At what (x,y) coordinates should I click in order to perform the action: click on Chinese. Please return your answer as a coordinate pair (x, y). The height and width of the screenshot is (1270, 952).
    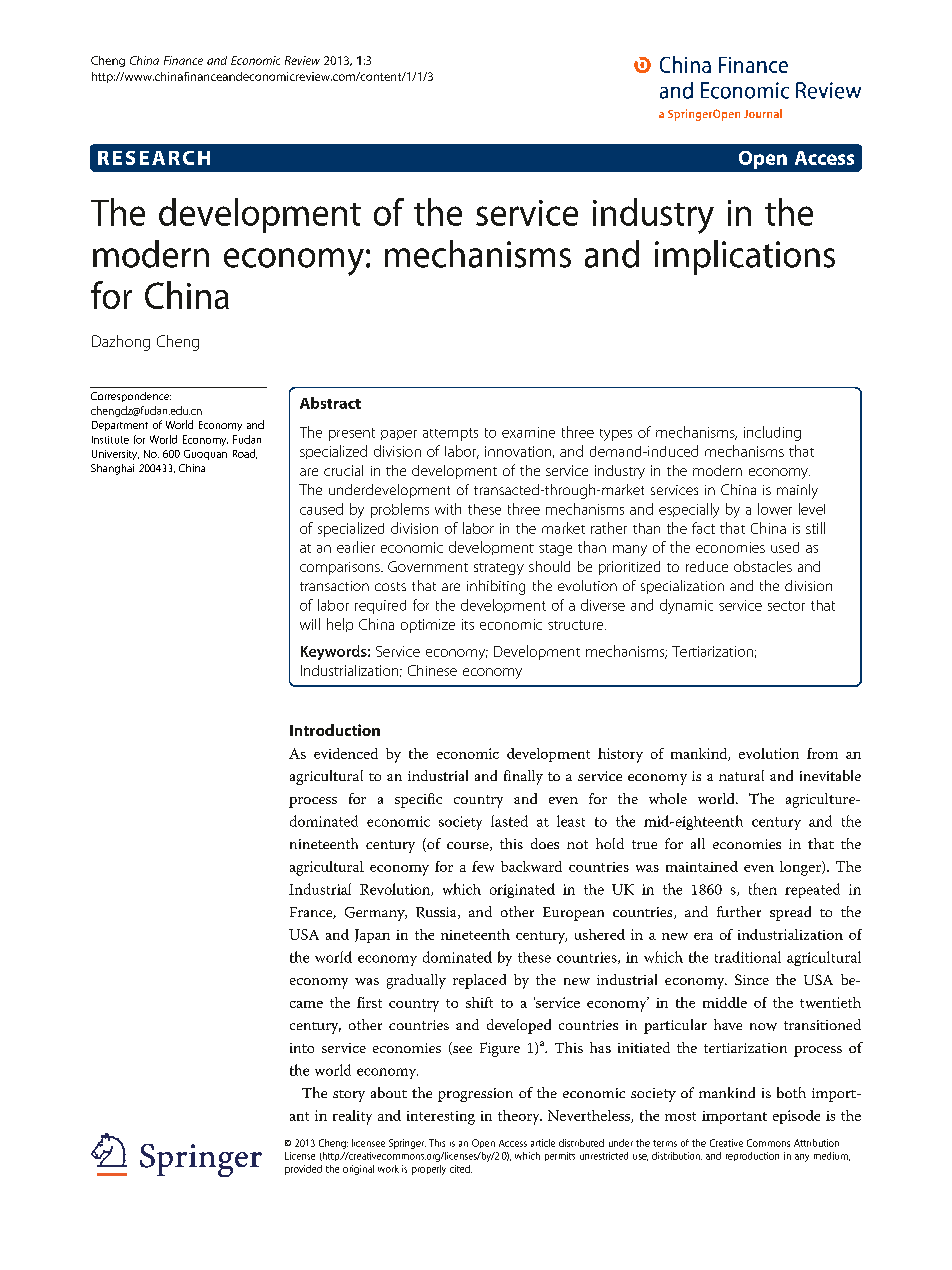
    Looking at the image, I should click on (432, 670).
